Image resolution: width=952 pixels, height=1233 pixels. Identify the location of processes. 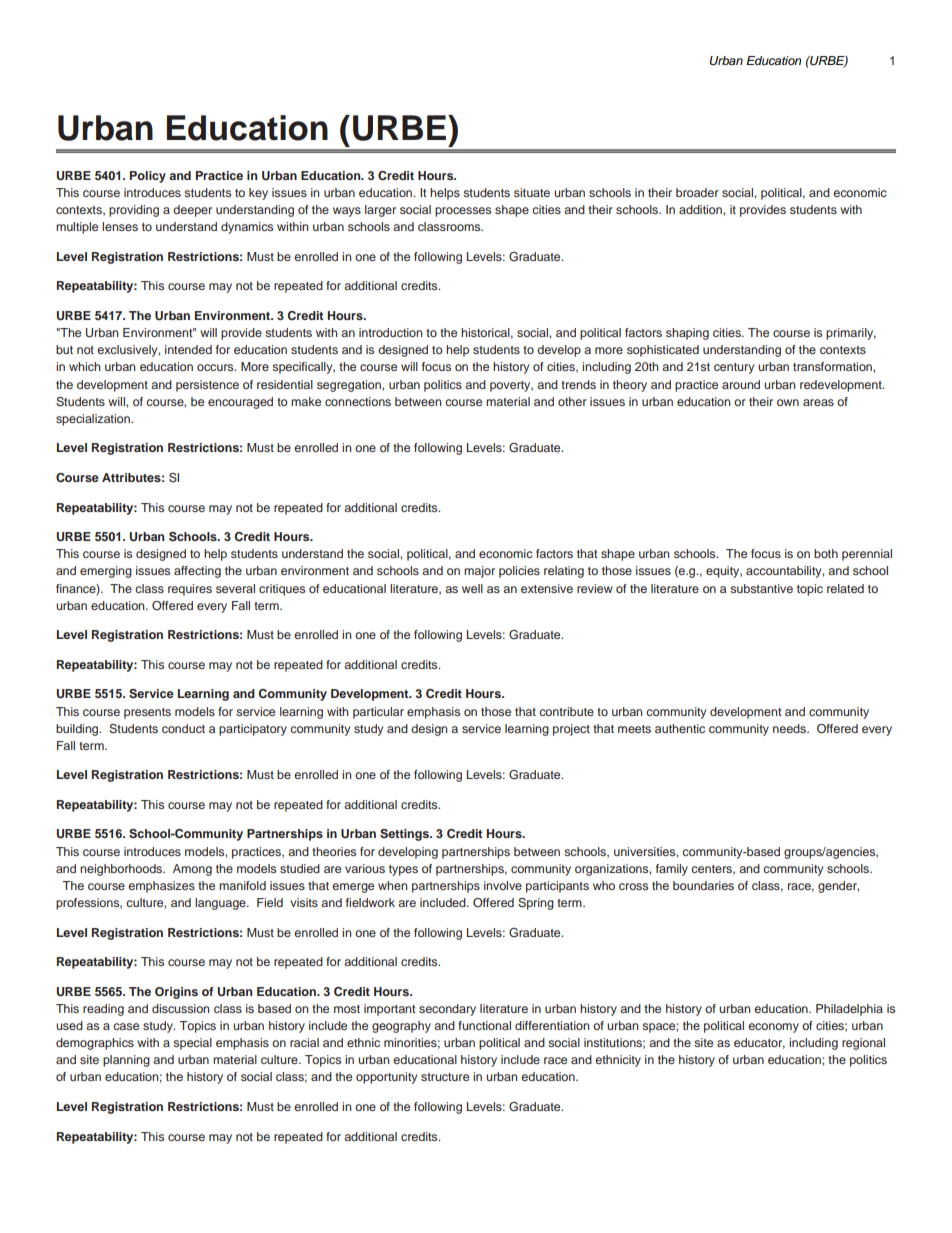
(463, 212).
